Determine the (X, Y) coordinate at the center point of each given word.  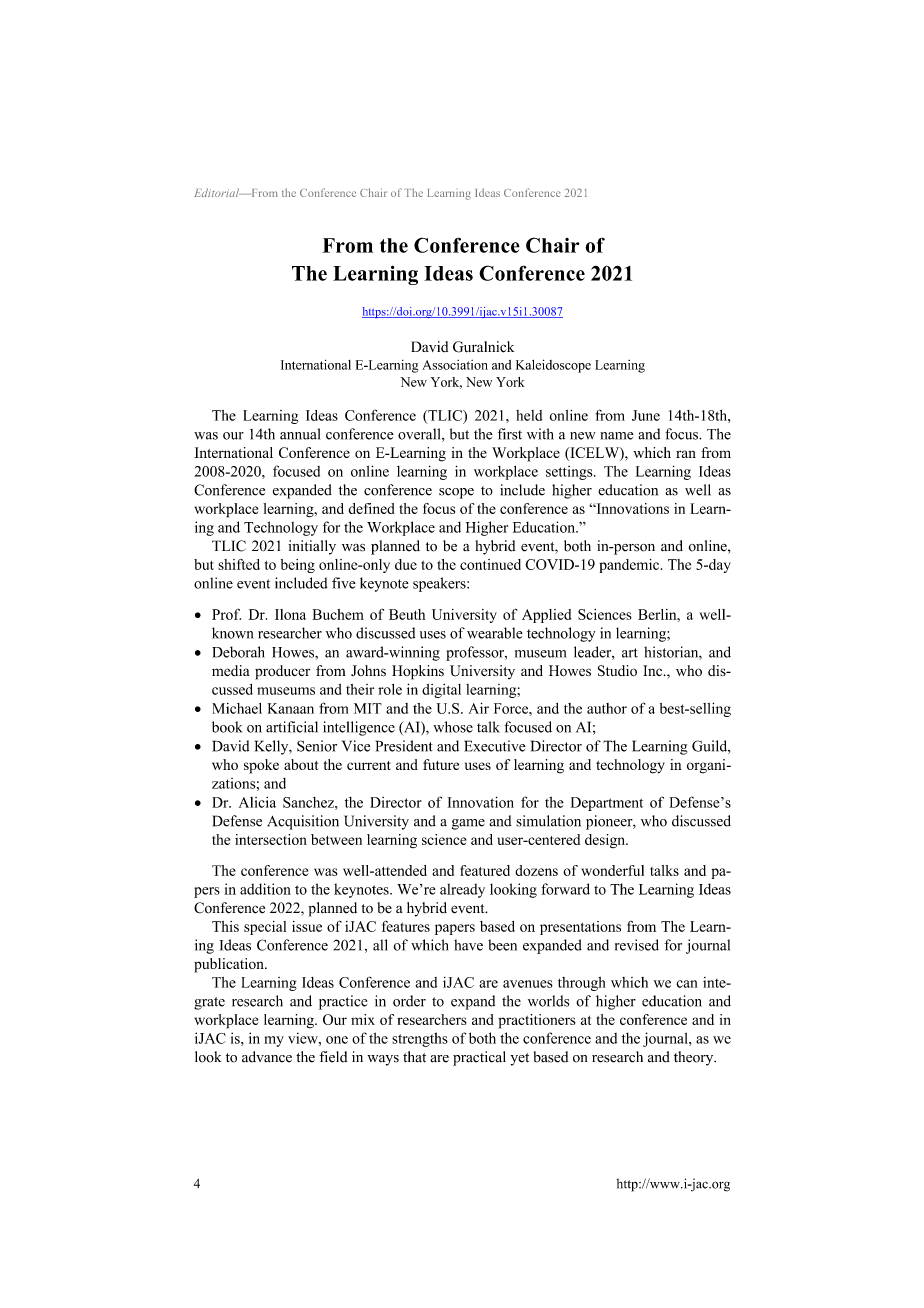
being (298, 566)
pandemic (630, 566)
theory (695, 1058)
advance (267, 1057)
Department (607, 804)
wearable (495, 633)
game (468, 824)
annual (300, 434)
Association (455, 365)
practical (479, 1058)
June (646, 415)
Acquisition (303, 822)
